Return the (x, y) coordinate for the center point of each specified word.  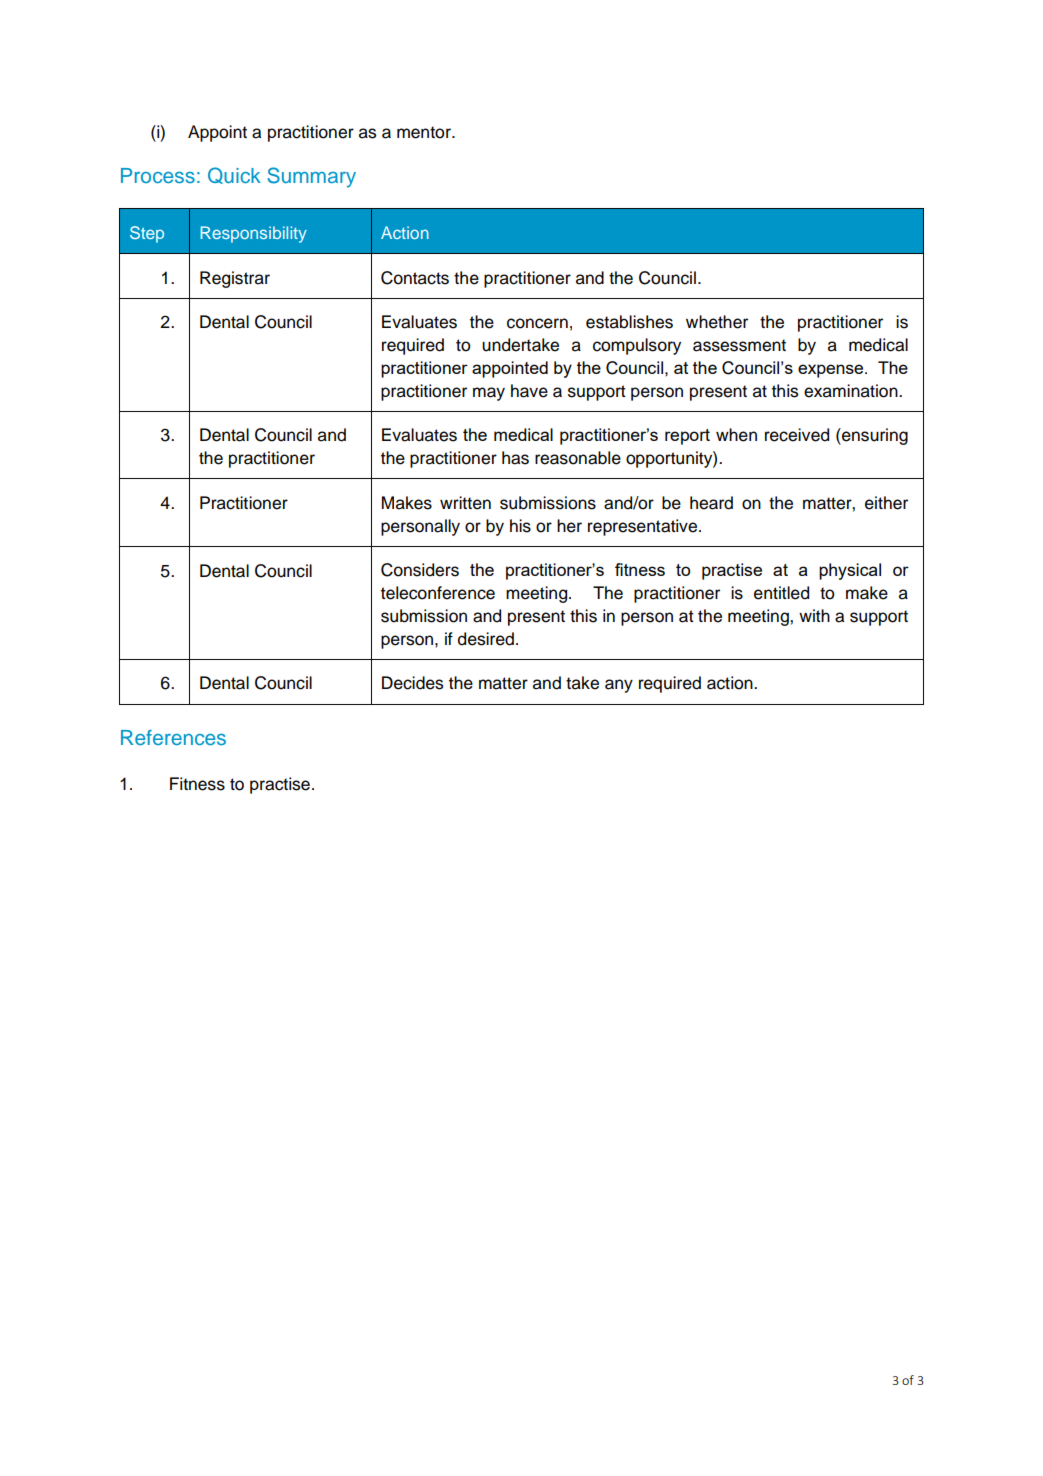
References (173, 737)
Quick (234, 175)
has (515, 458)
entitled (781, 593)
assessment (739, 345)
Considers (420, 570)
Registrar (235, 279)
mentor (425, 132)
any (619, 686)
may (489, 394)
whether (717, 322)
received (797, 435)
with (814, 615)
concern (537, 323)
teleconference (438, 593)
